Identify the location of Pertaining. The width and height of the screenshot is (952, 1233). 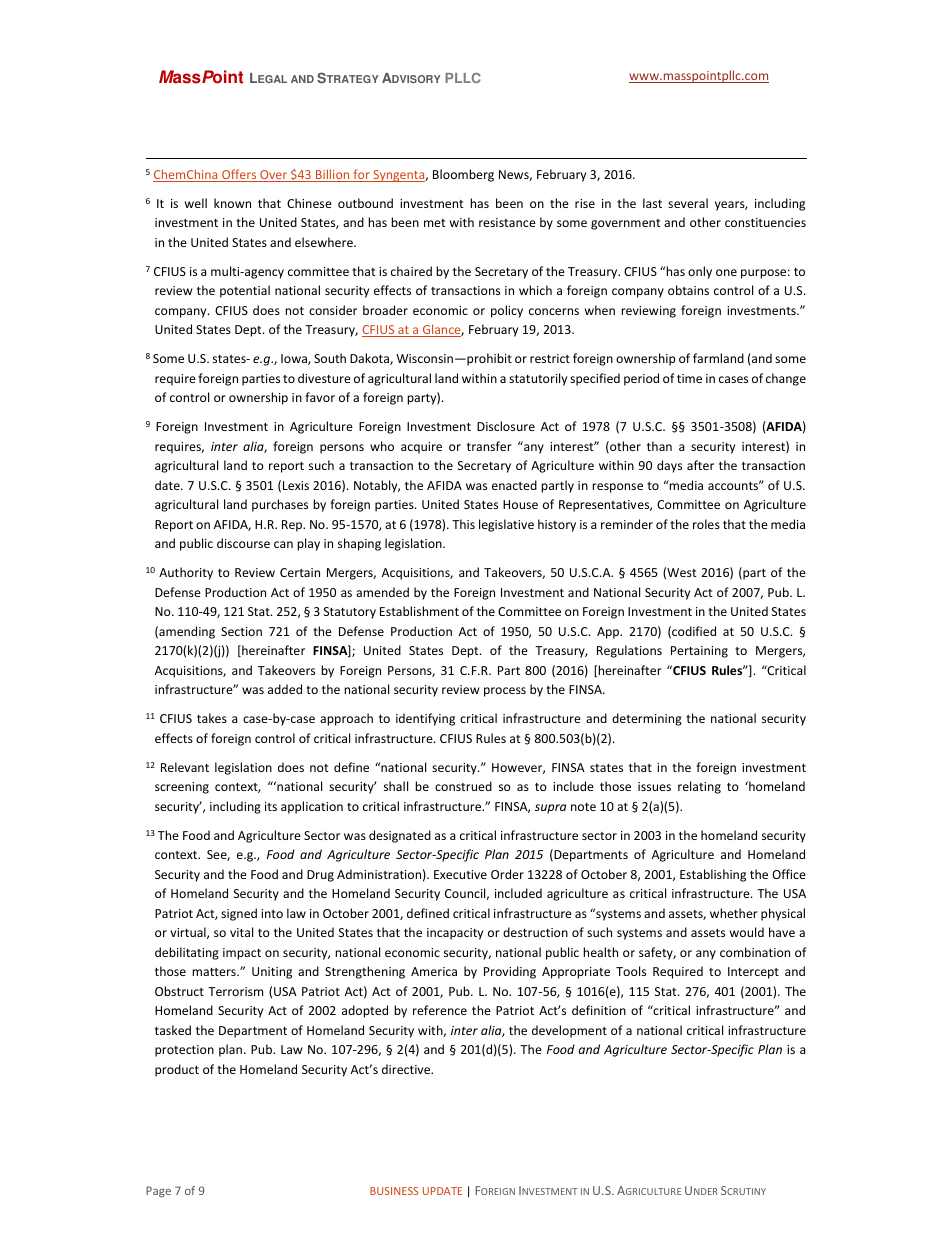
(699, 652).
